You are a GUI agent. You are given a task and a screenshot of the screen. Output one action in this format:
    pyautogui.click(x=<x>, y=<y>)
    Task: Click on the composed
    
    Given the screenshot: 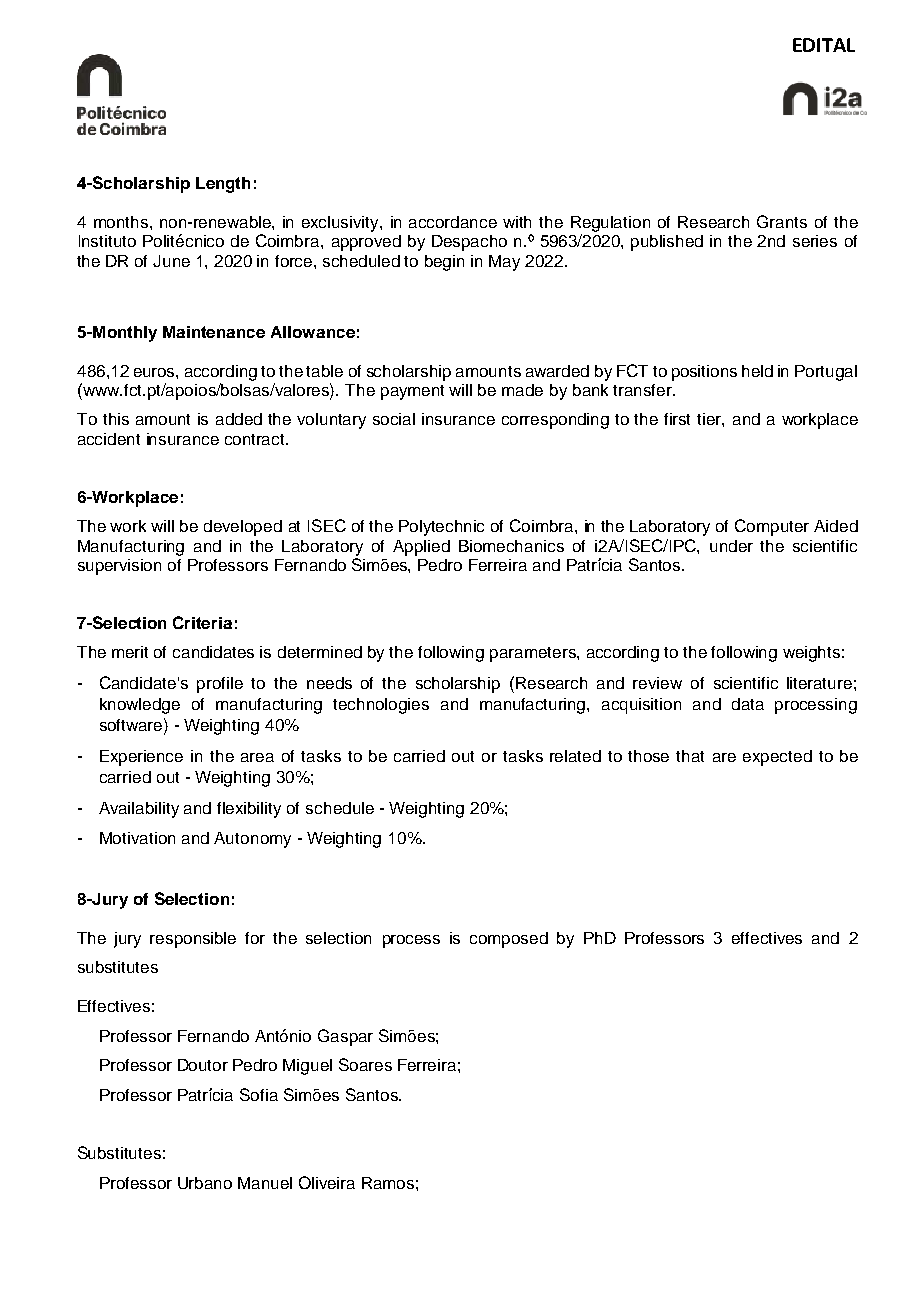 What is the action you would take?
    pyautogui.click(x=509, y=940)
